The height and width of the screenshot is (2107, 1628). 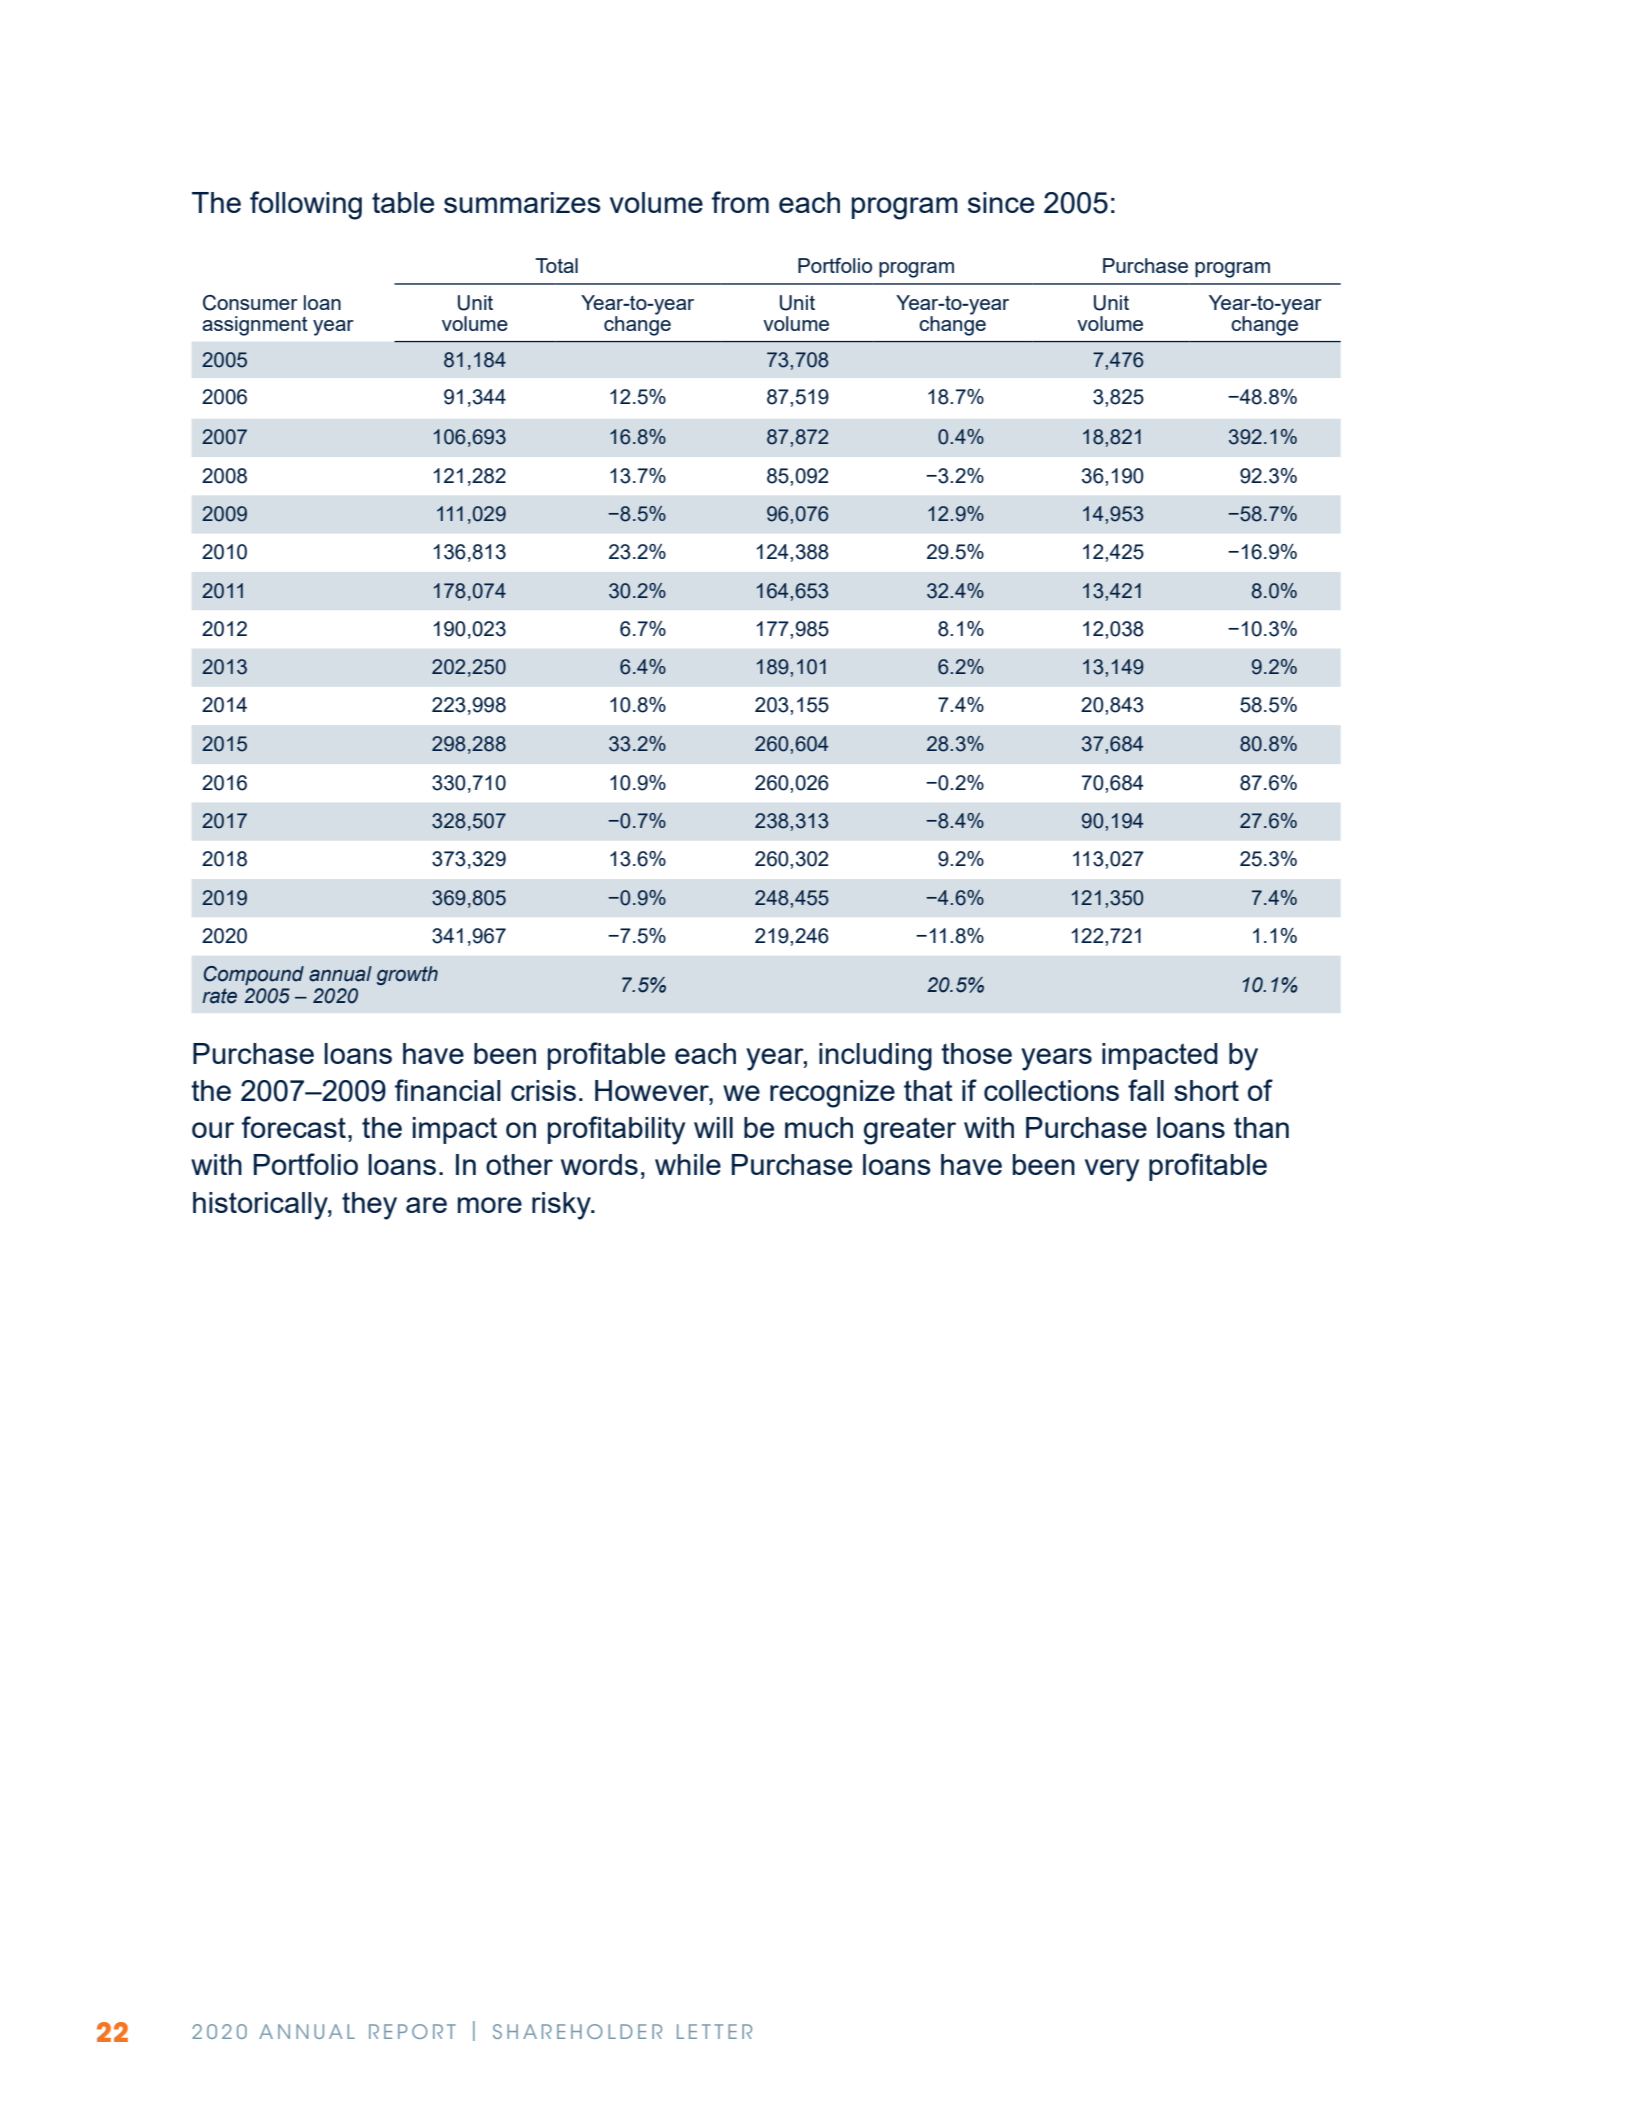 I want to click on Total, so click(x=556, y=265).
